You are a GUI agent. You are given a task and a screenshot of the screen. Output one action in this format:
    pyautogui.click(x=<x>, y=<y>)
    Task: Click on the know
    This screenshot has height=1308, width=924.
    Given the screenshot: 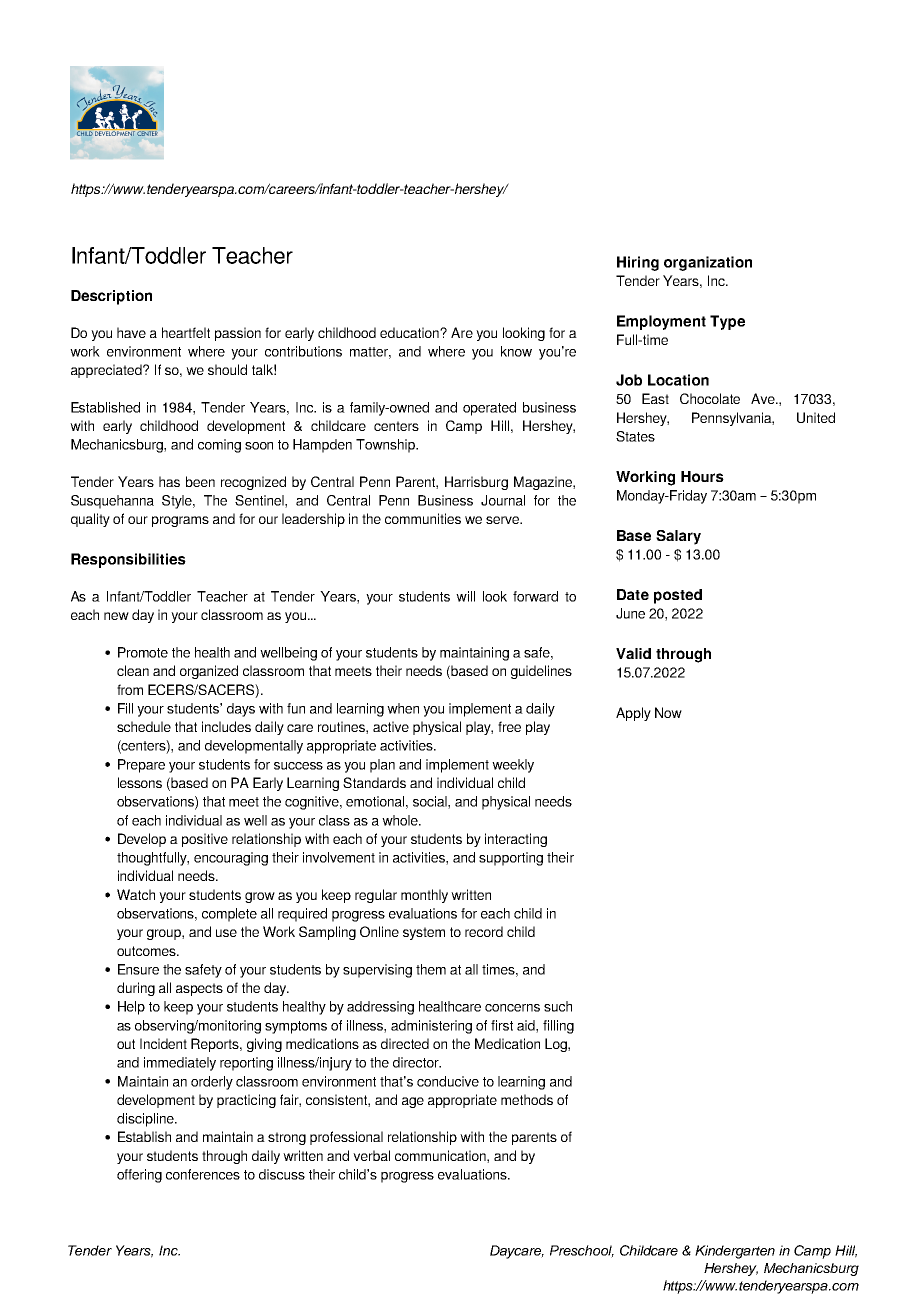 What is the action you would take?
    pyautogui.click(x=516, y=351)
